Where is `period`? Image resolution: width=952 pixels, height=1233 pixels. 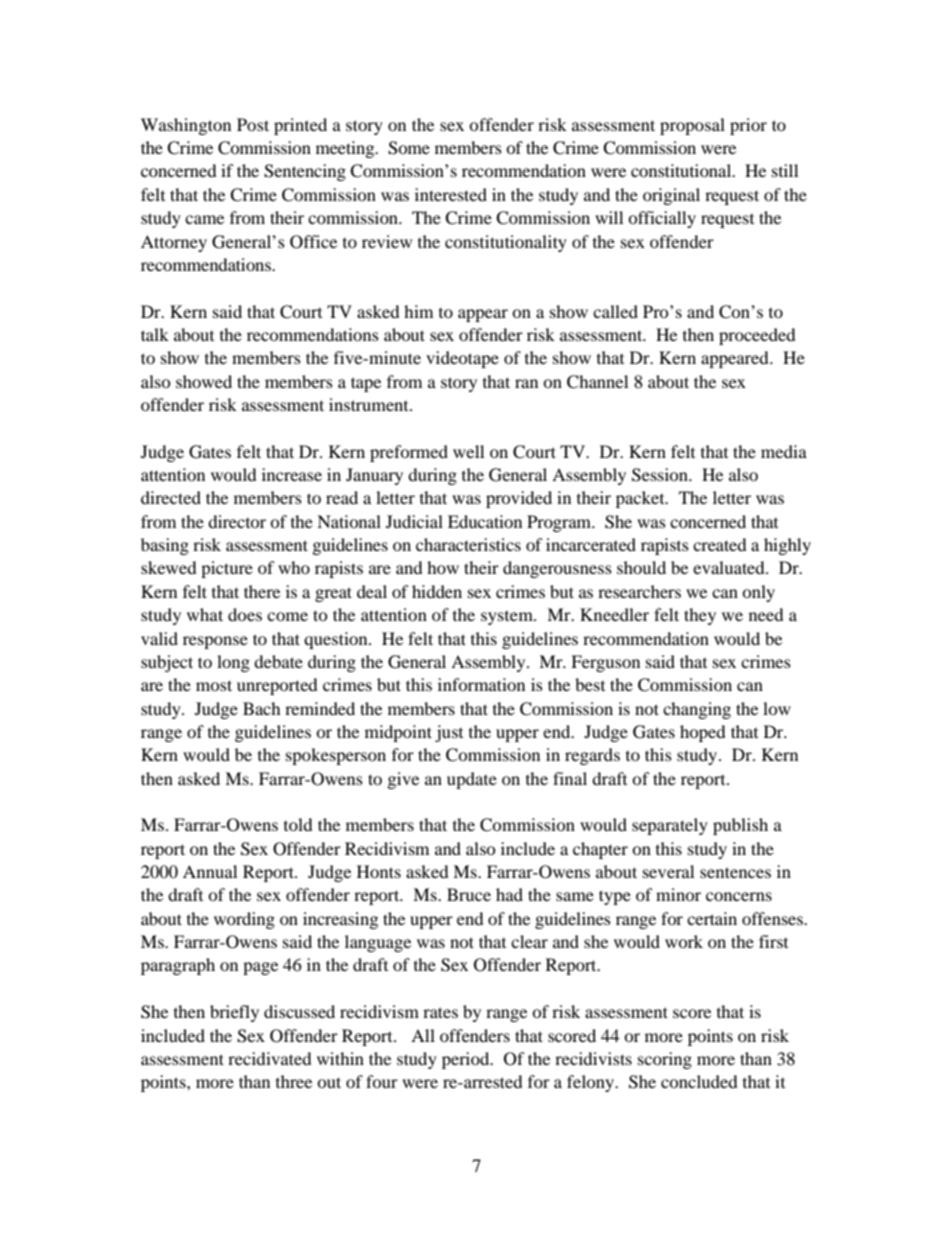 period is located at coordinates (467, 1060).
